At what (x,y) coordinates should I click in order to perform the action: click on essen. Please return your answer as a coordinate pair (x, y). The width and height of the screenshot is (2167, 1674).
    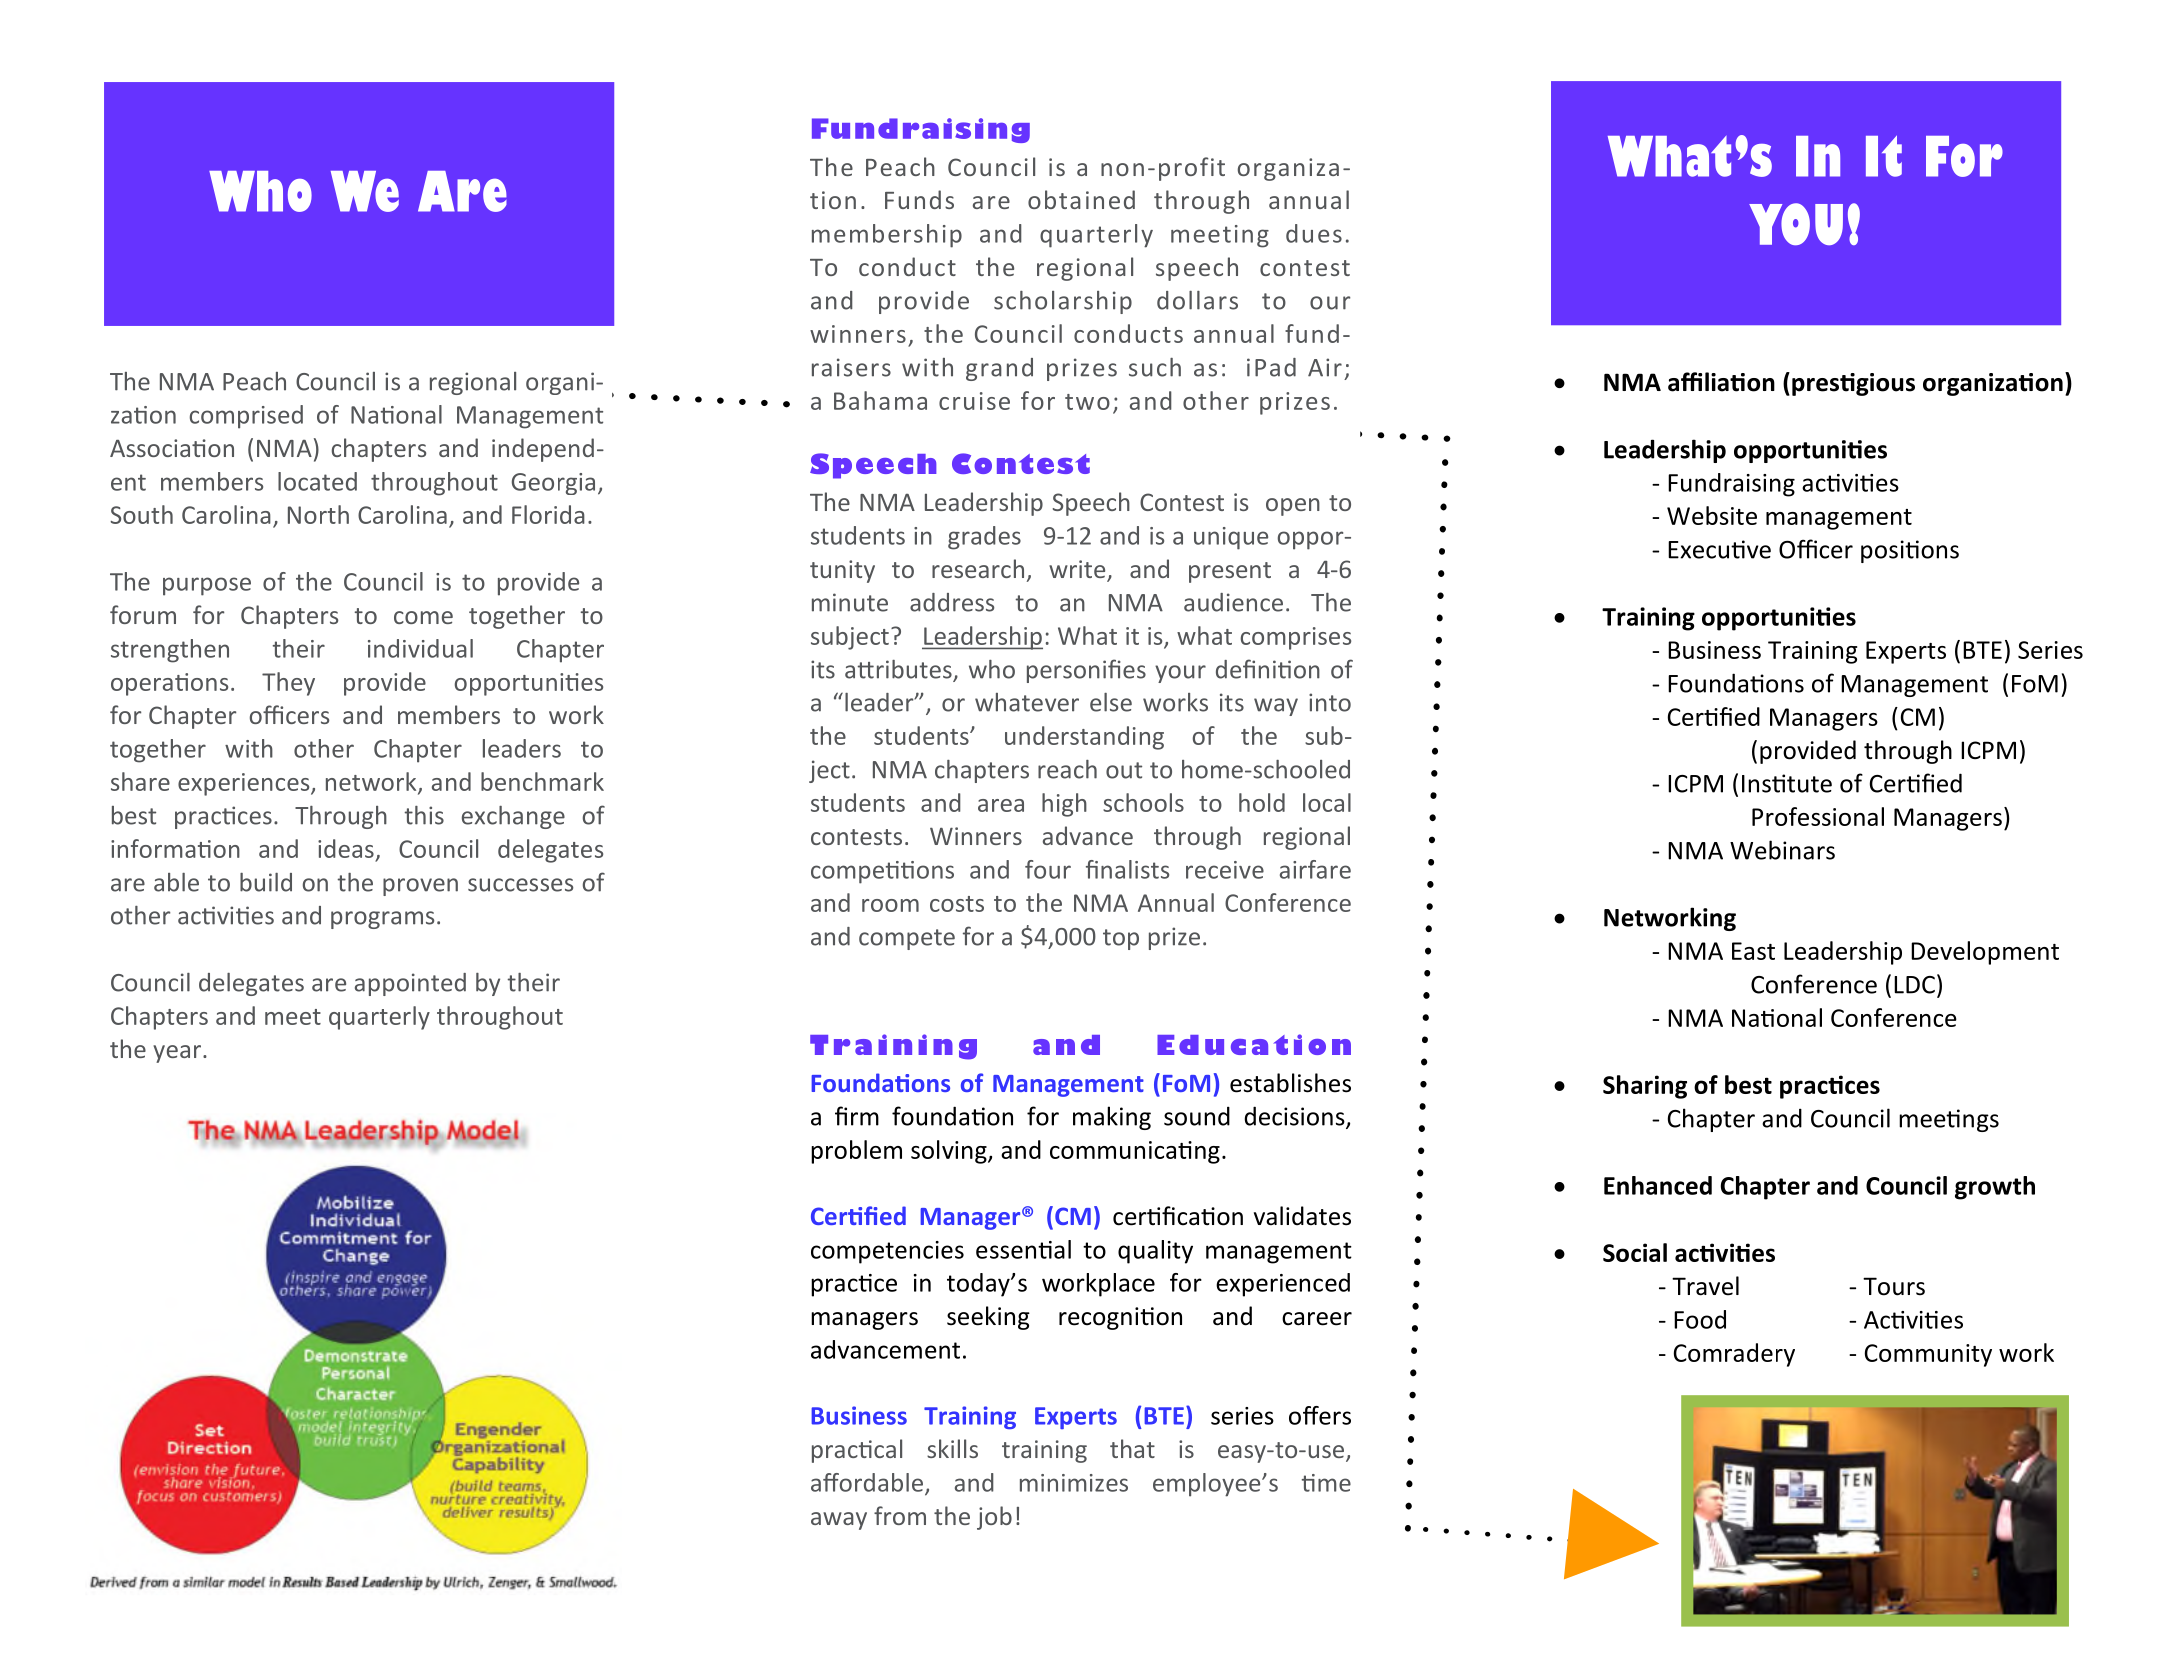
    Looking at the image, I should click on (1007, 1252).
